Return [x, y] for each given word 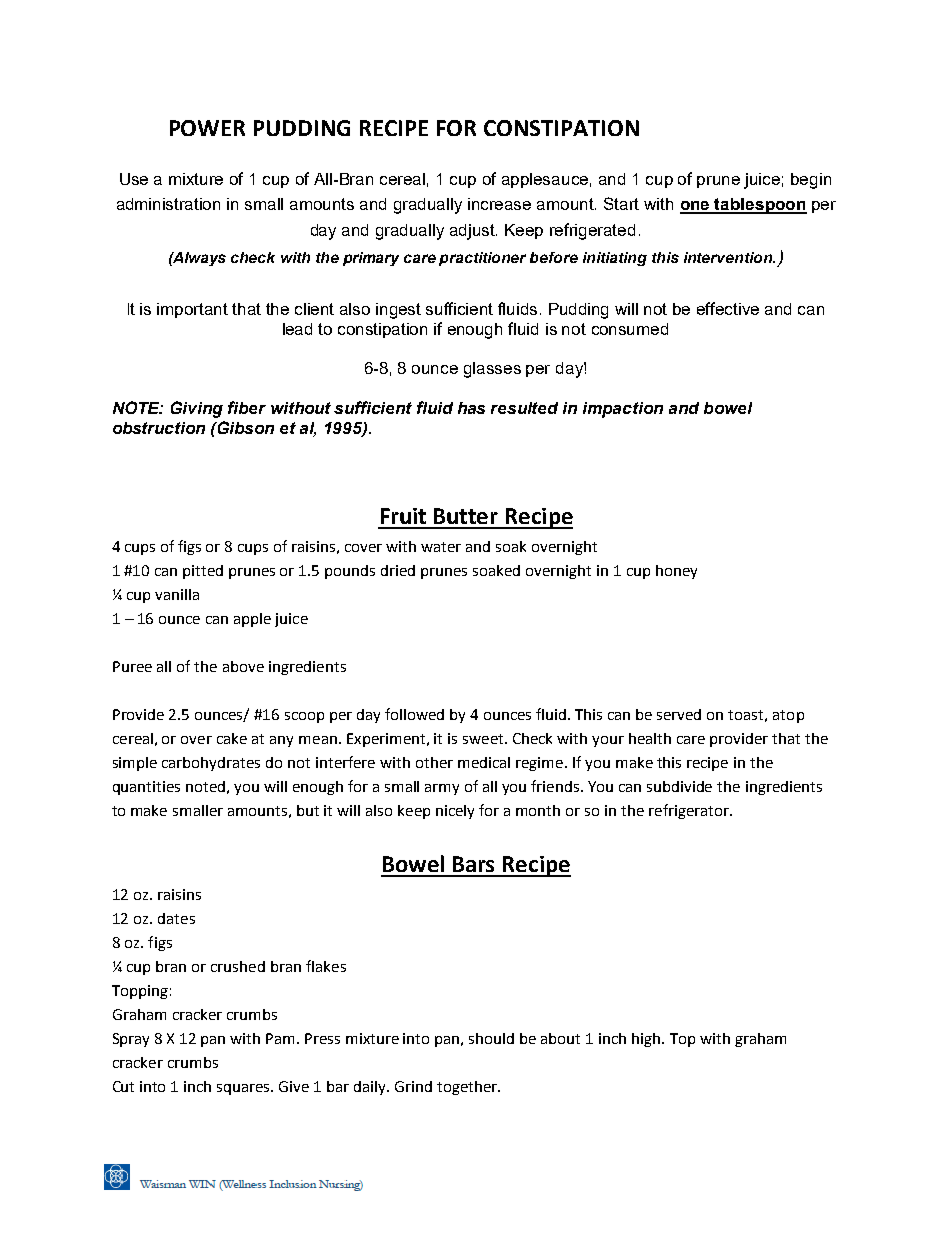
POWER [207, 128]
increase [499, 204]
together [468, 1088]
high [647, 1040]
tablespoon [760, 206]
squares [244, 1089]
